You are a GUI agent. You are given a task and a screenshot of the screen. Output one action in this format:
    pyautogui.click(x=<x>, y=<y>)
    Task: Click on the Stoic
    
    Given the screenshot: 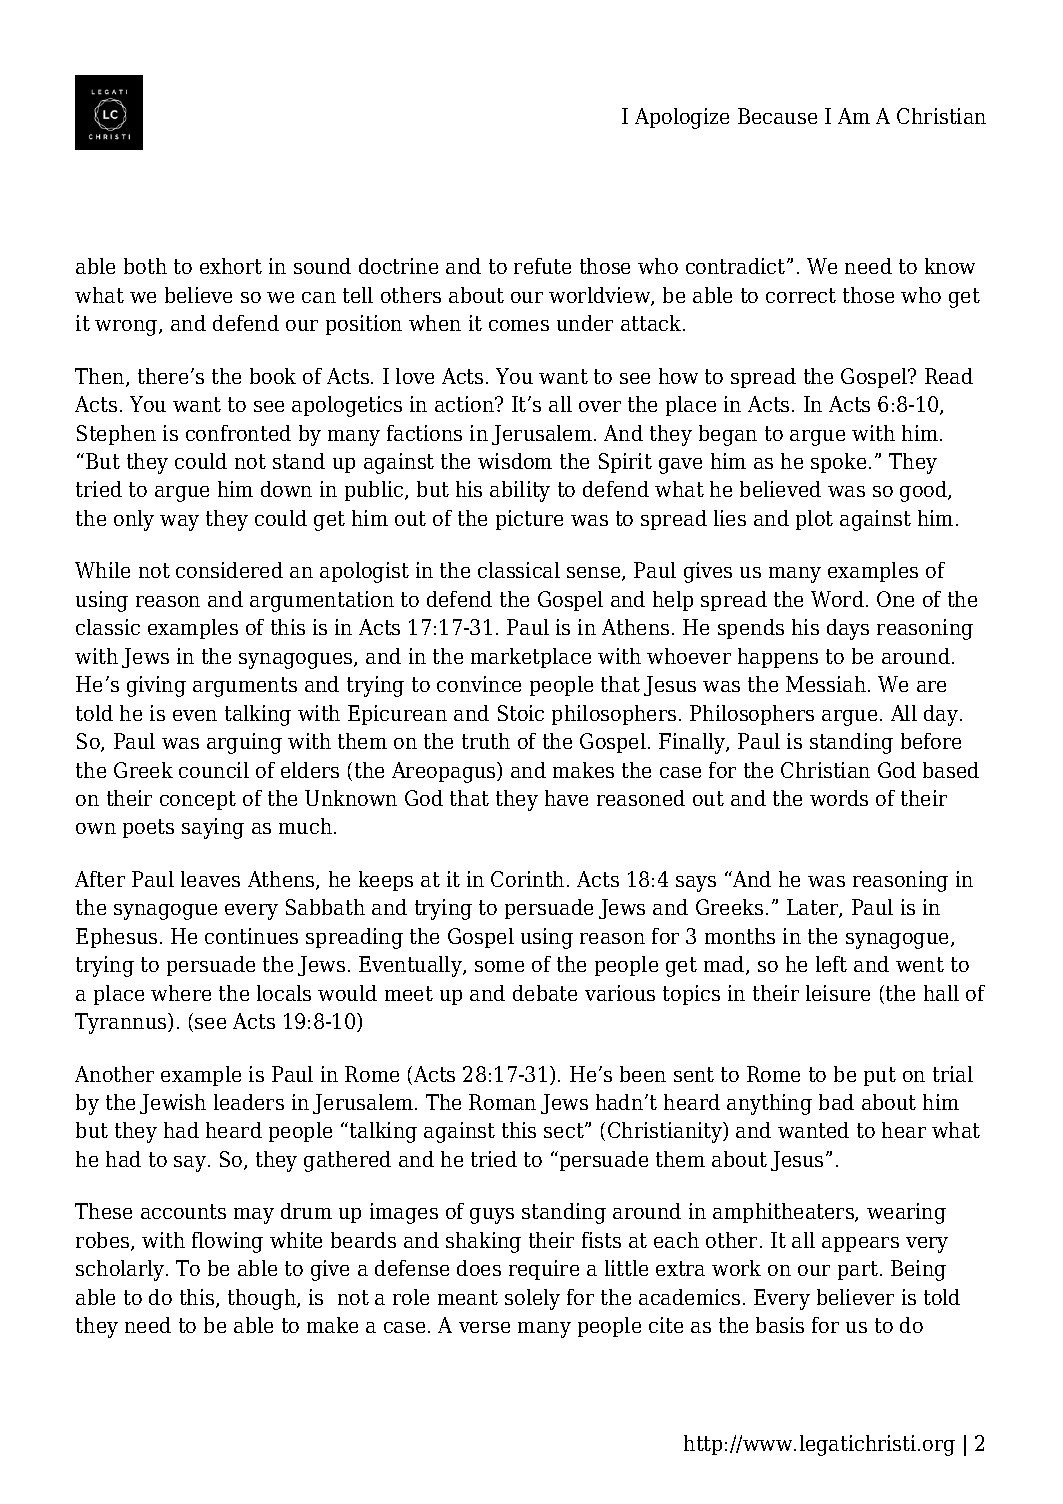 What is the action you would take?
    pyautogui.click(x=521, y=713)
